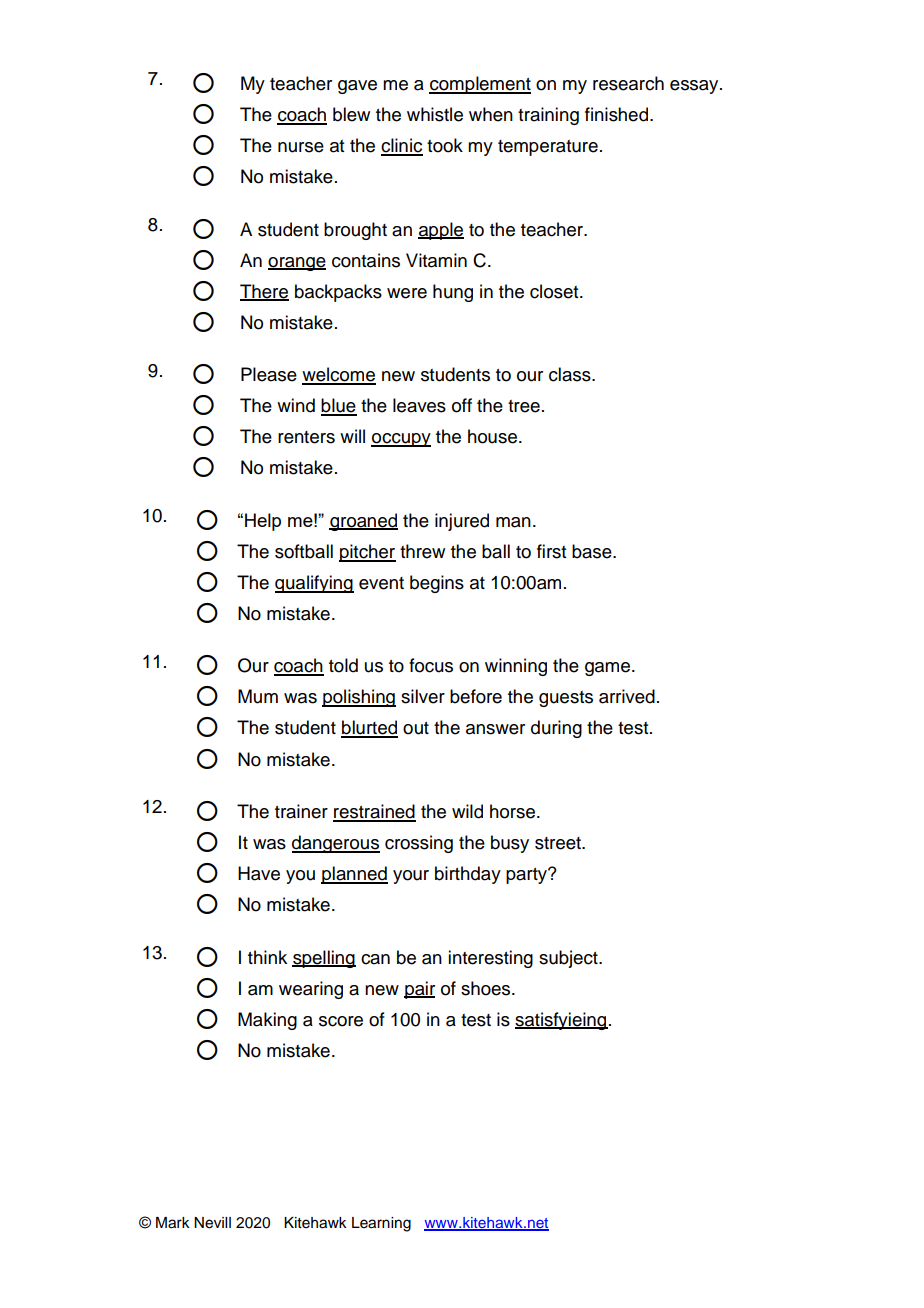  Describe the element at coordinates (445, 145) in the screenshot. I see `took` at that location.
